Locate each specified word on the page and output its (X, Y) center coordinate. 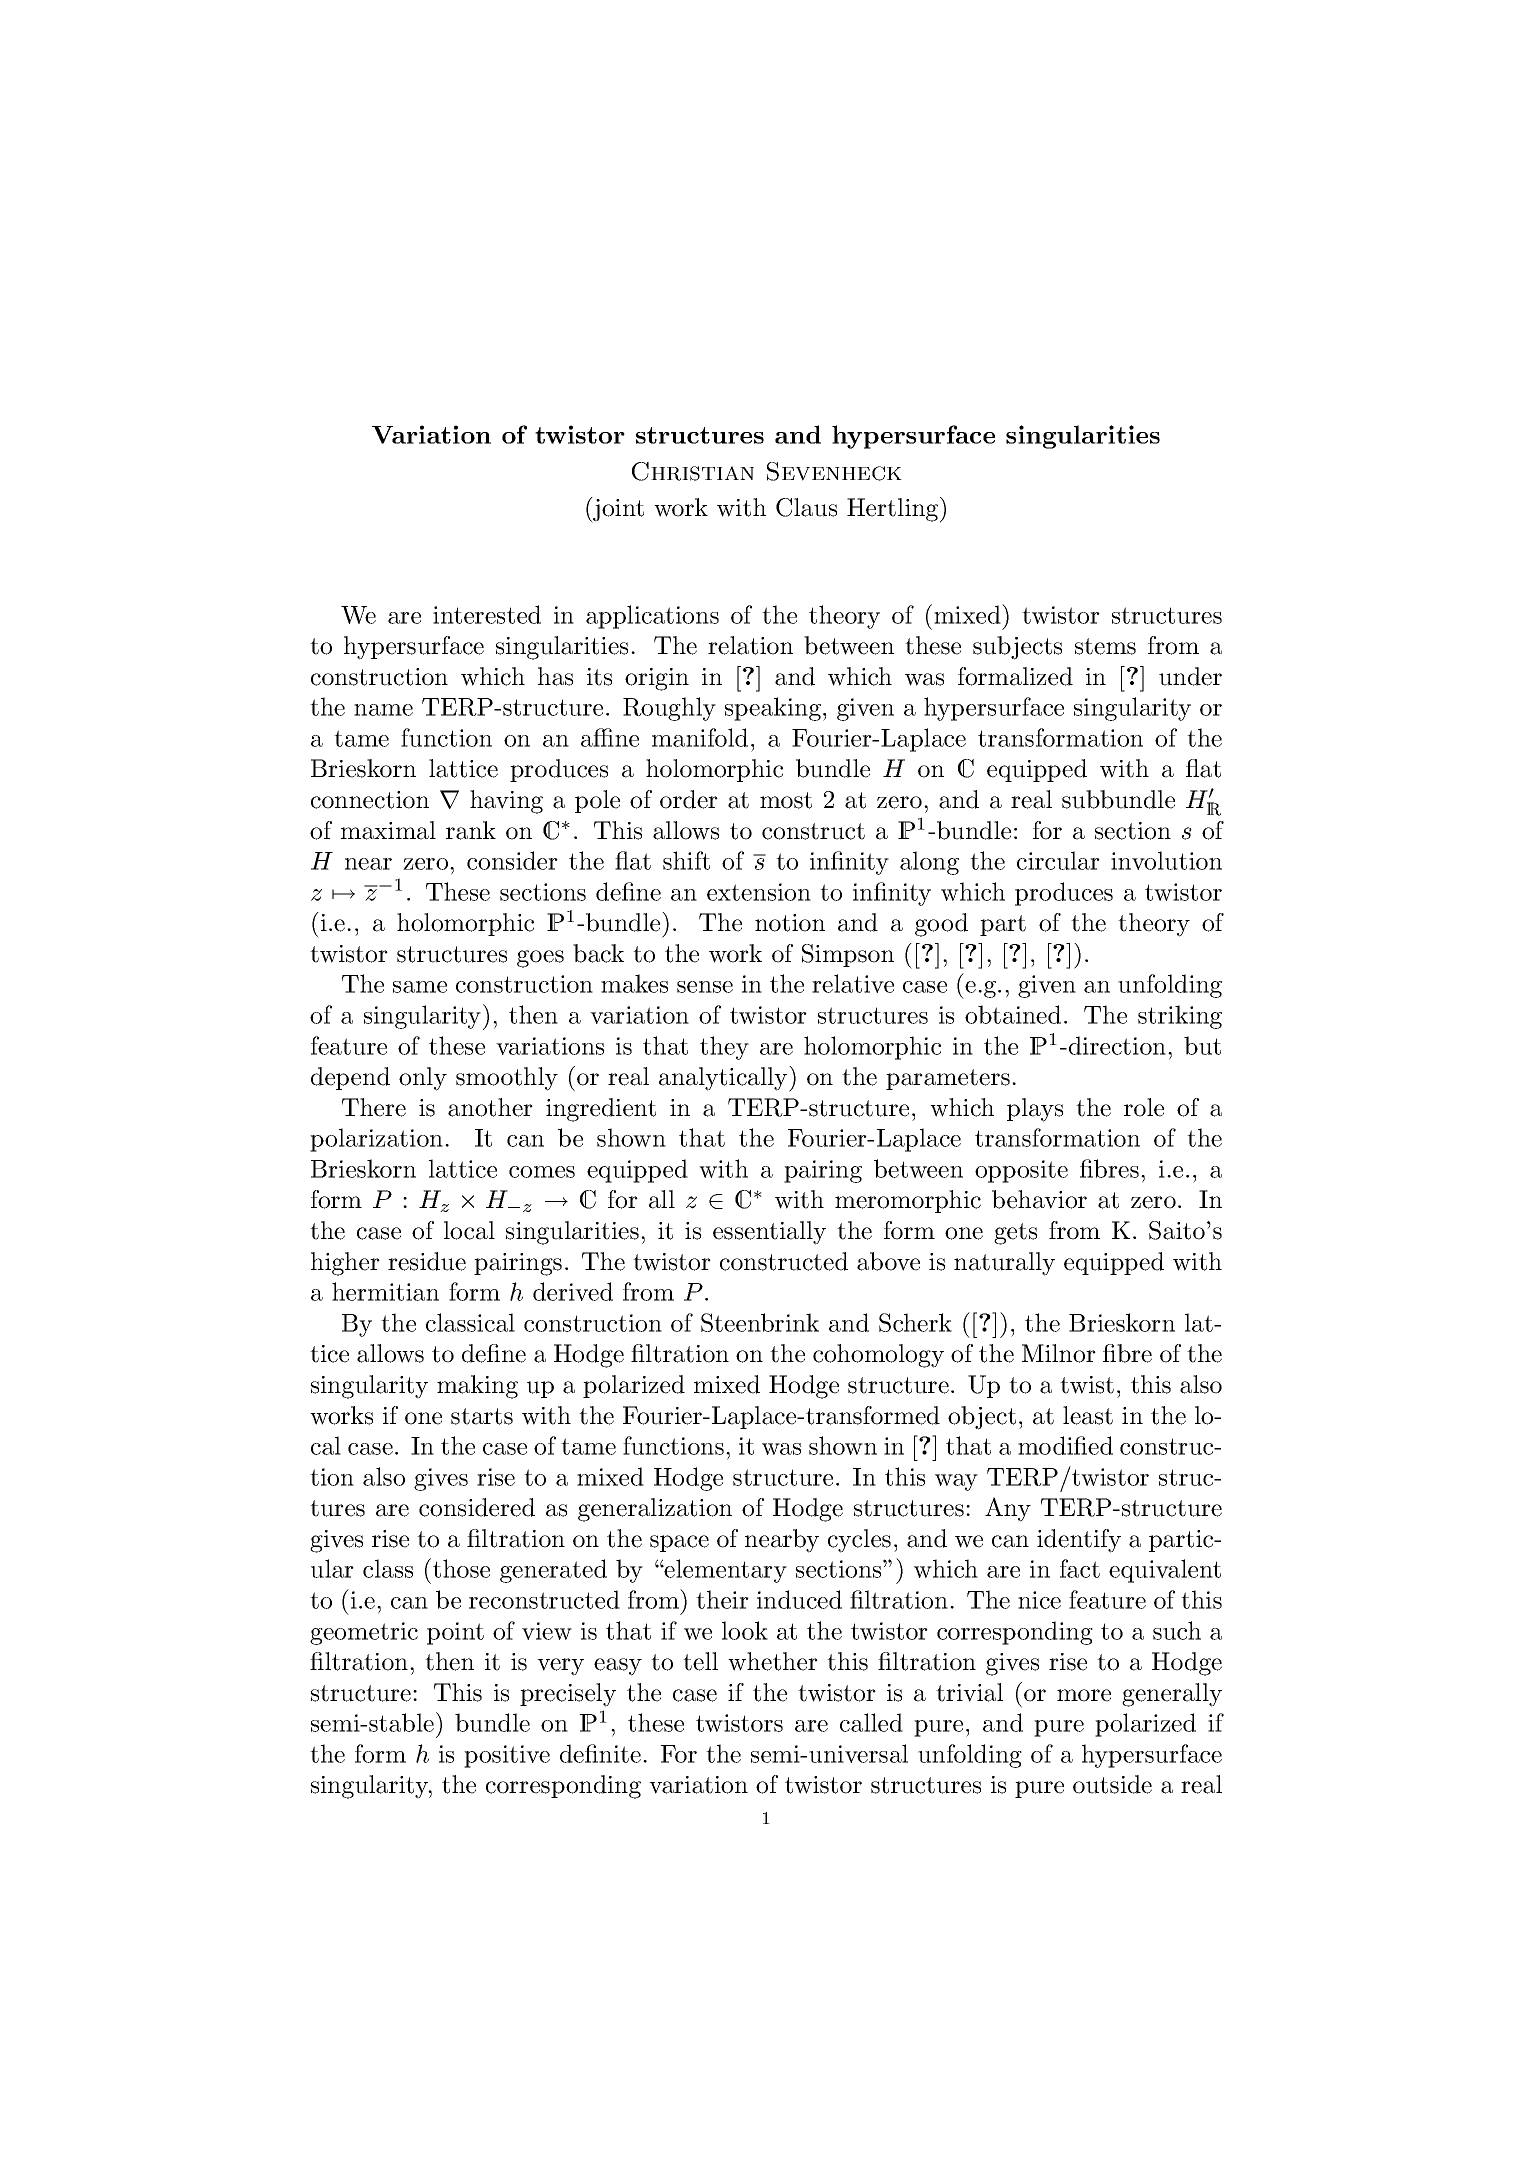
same (420, 987)
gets (1015, 1234)
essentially (769, 1233)
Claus (806, 507)
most (786, 800)
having (506, 802)
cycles (859, 1541)
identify (1079, 1541)
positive (507, 1756)
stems (1105, 646)
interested (487, 614)
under (1190, 676)
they (724, 1048)
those (461, 1568)
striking (1180, 1017)
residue (427, 1261)
